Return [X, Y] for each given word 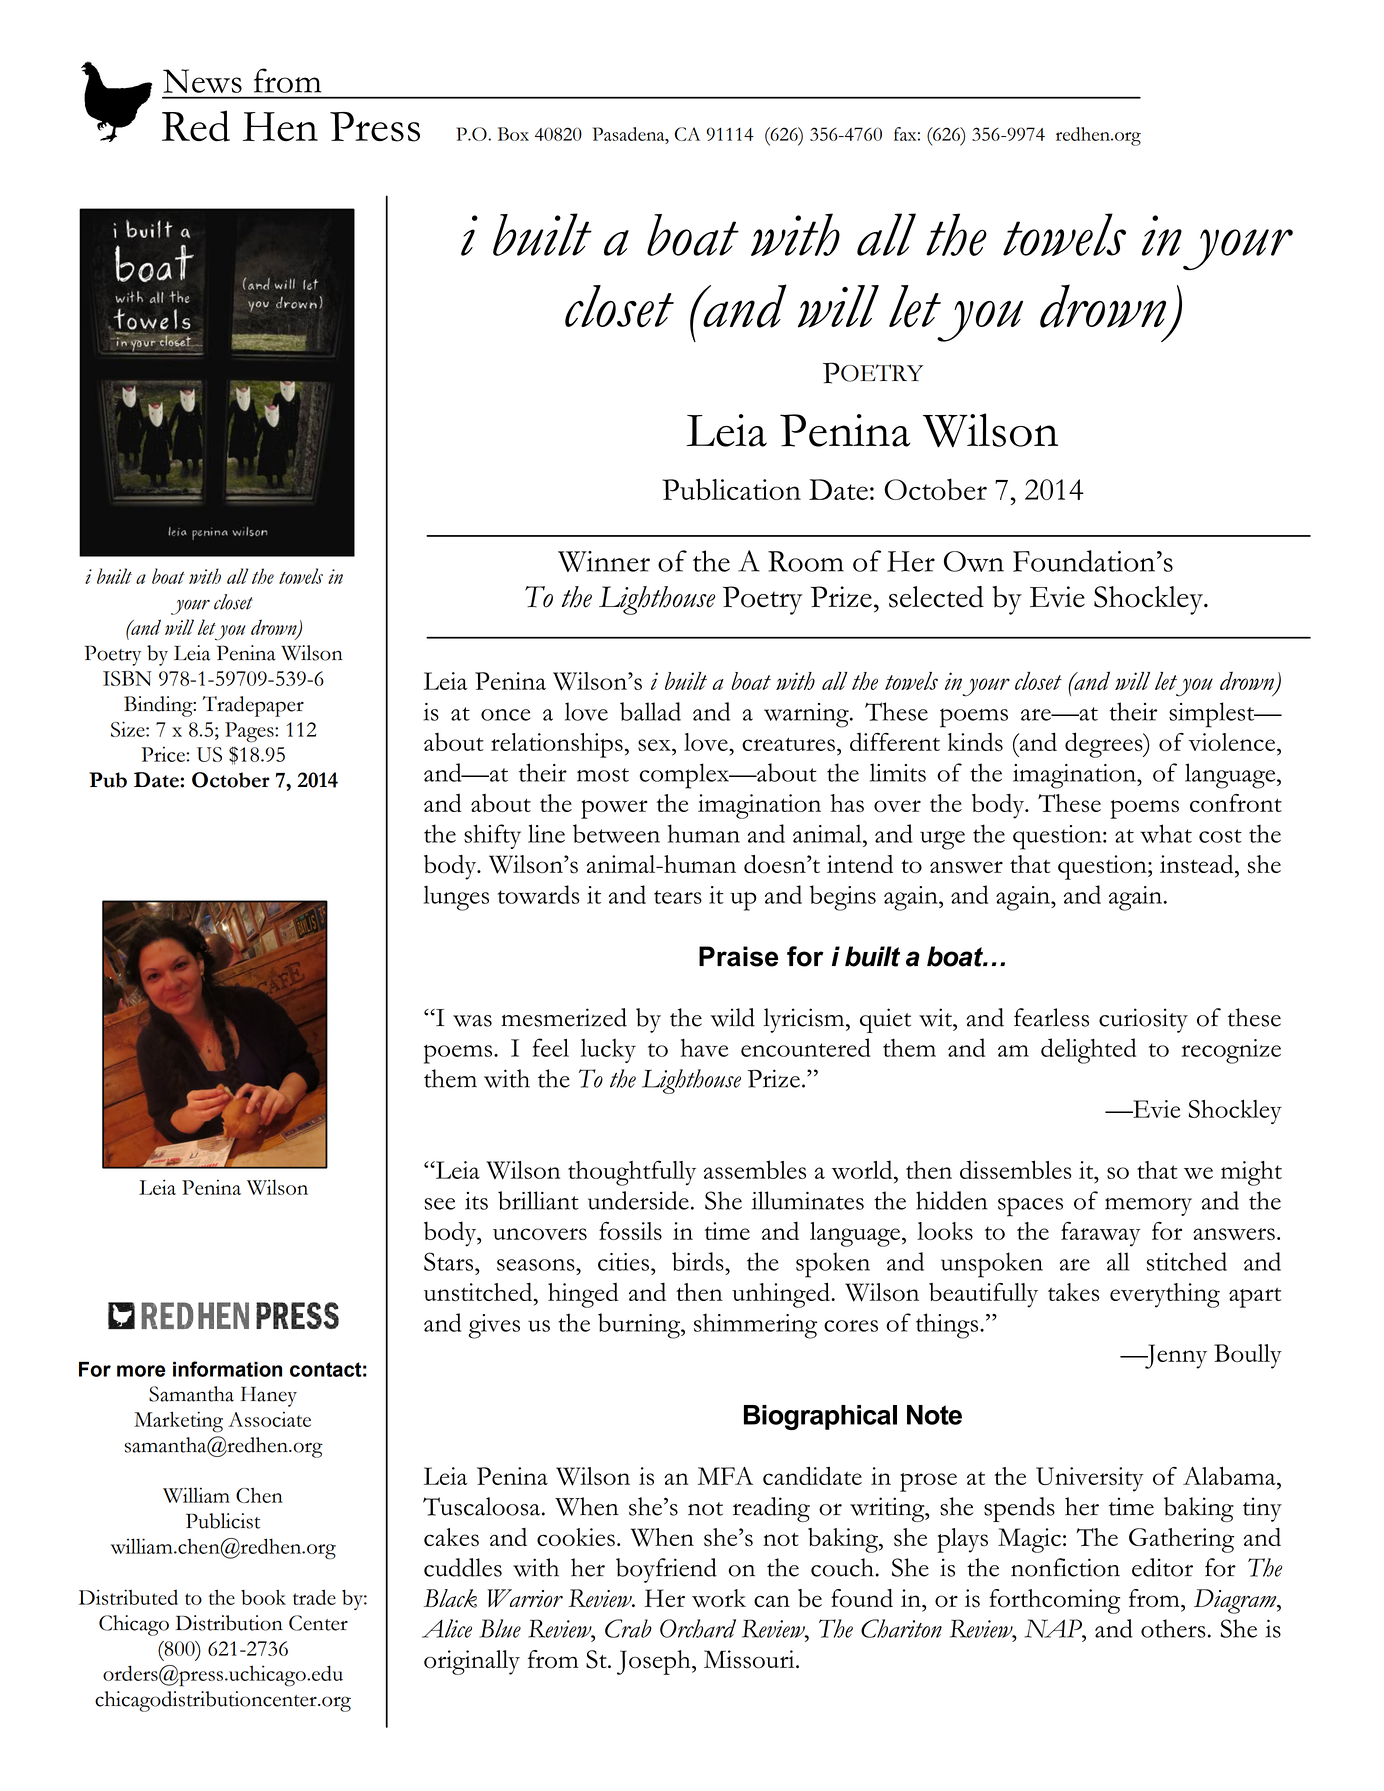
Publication [731, 489]
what [1166, 833]
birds [699, 1261]
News [202, 81]
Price [164, 754]
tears [678, 897]
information [227, 1369]
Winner [604, 561]
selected [936, 597]
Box [513, 134]
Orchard [698, 1628]
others [1173, 1628]
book [263, 1597]
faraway [1101, 1234]
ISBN [127, 678]
